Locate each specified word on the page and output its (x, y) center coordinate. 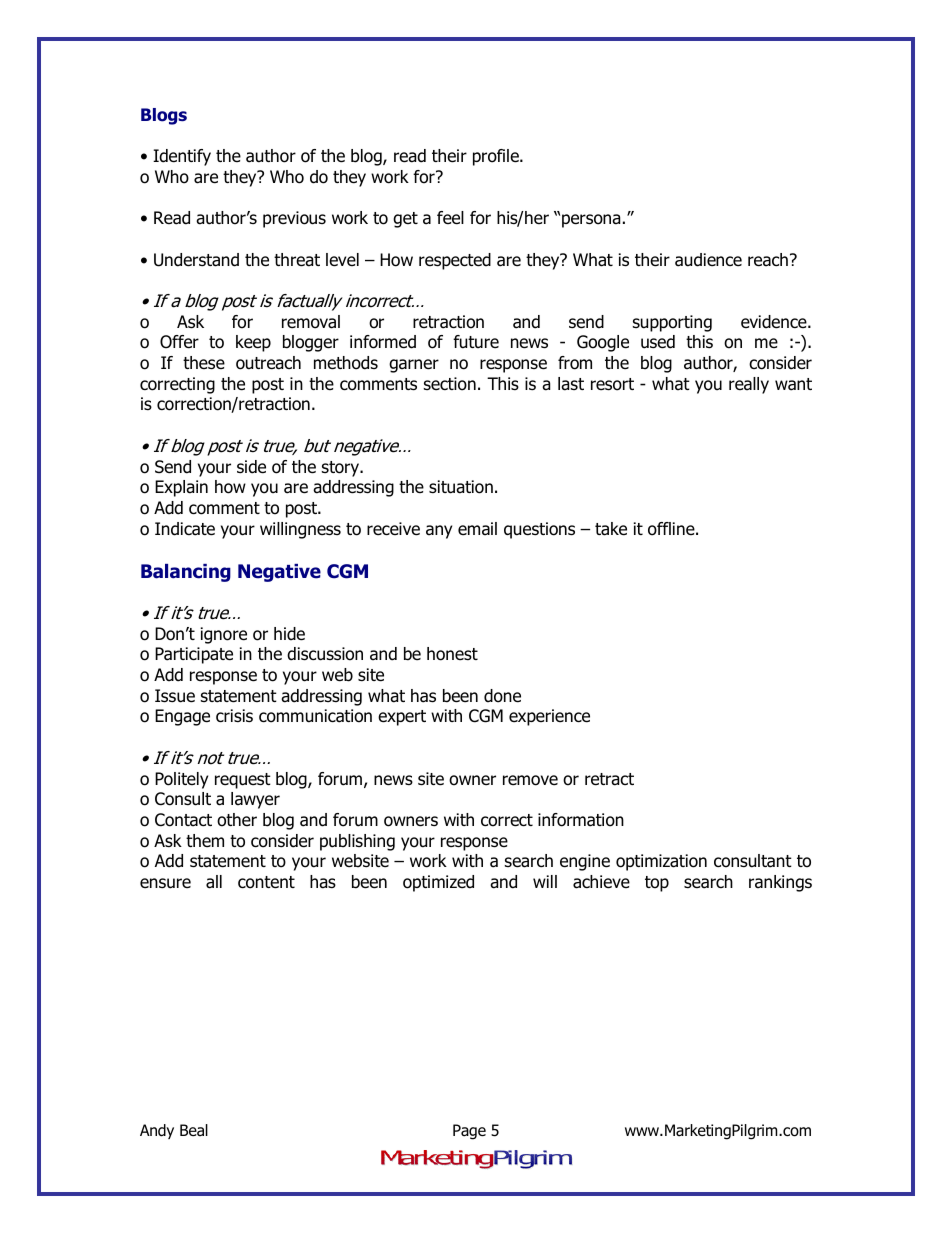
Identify (182, 157)
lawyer (255, 800)
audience (708, 260)
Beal (194, 1130)
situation (461, 487)
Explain (181, 488)
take (611, 529)
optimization (661, 862)
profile (497, 157)
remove (530, 780)
